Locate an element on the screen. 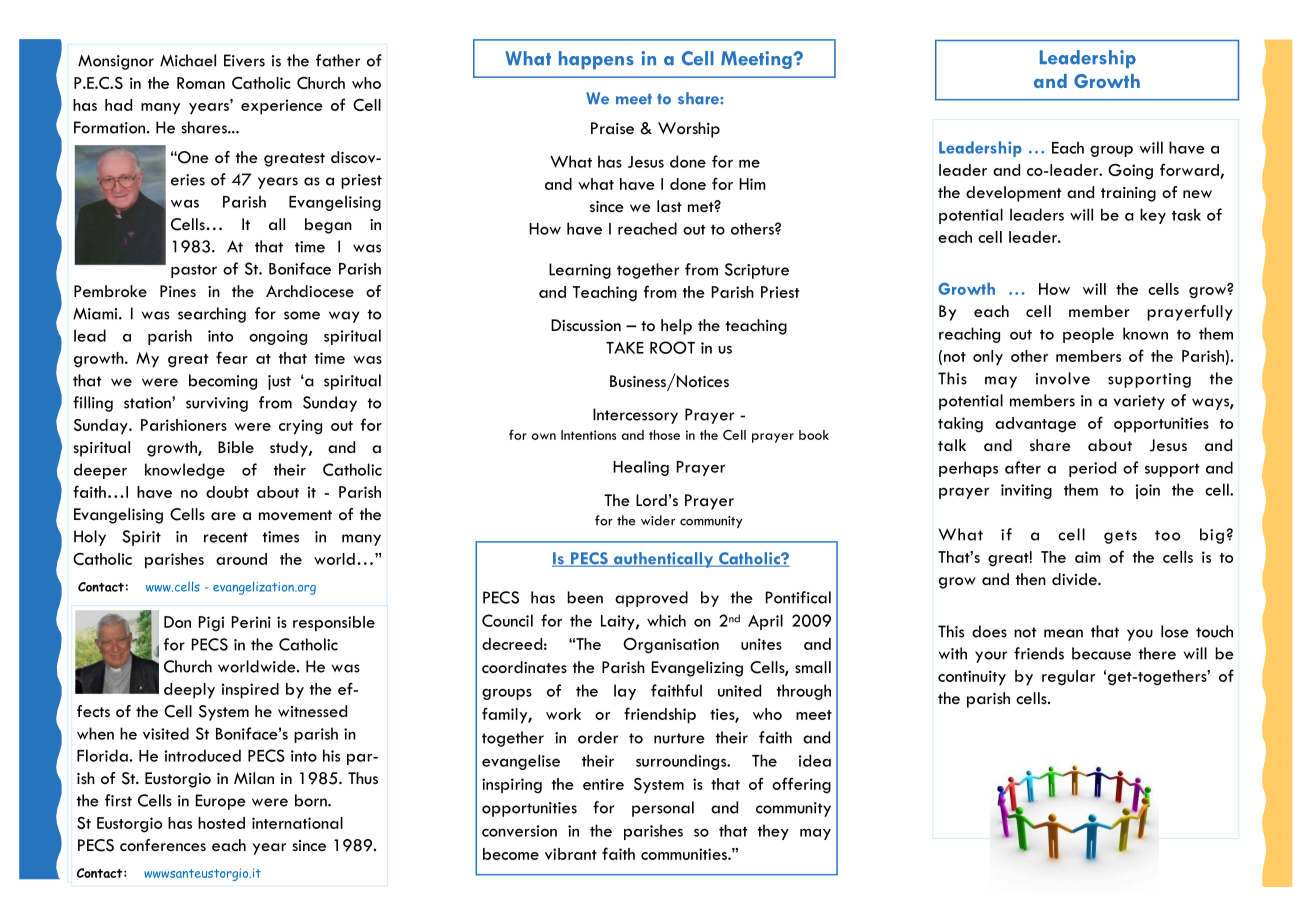 This screenshot has width=1308, height=924. forward is located at coordinates (1190, 170).
